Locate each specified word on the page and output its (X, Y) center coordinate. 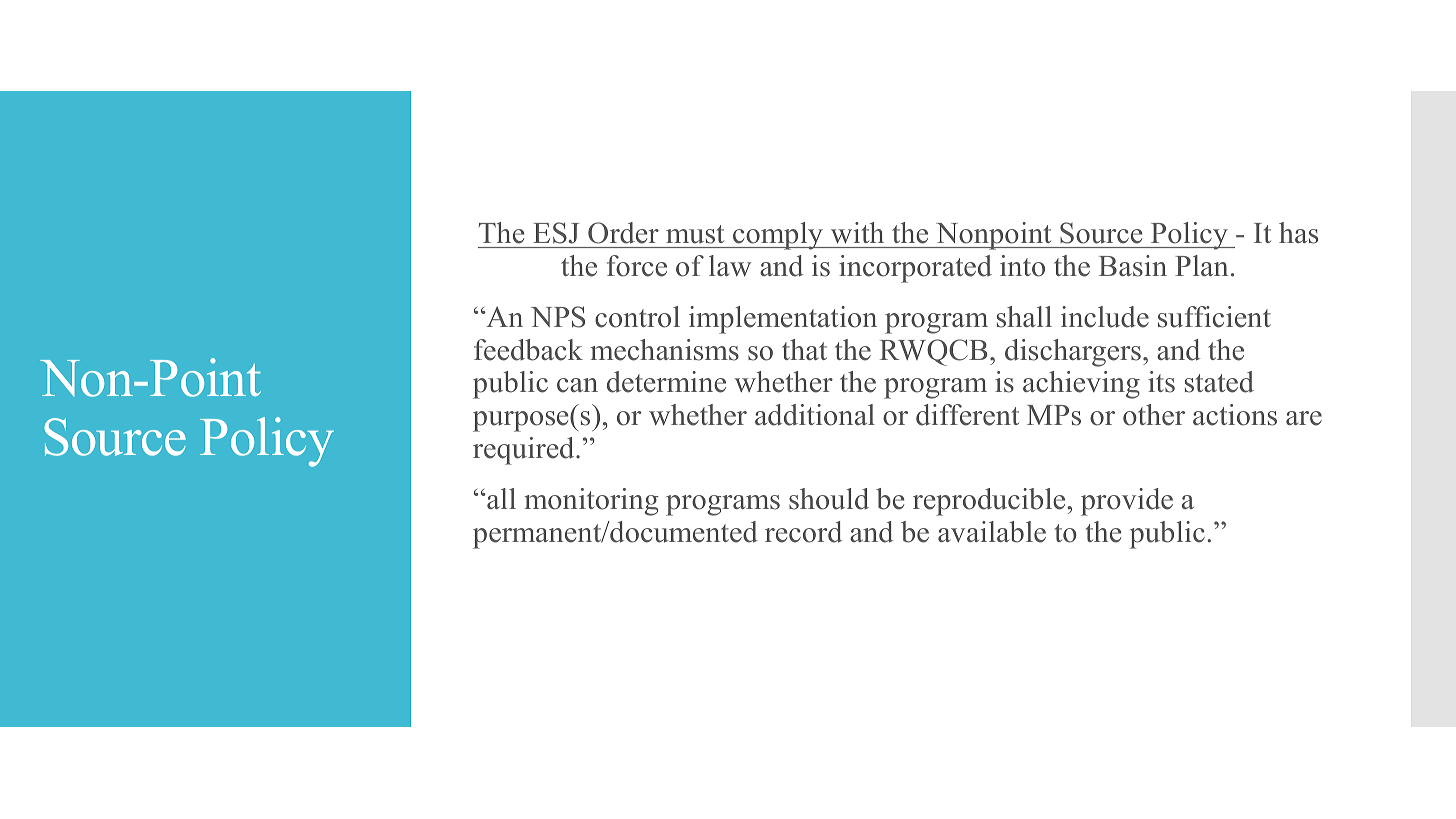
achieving (1081, 385)
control (637, 317)
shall (1024, 317)
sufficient (1214, 317)
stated (1219, 382)
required (525, 451)
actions (1235, 415)
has (1298, 233)
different (967, 415)
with (857, 232)
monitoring (591, 502)
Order (623, 233)
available (992, 532)
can (577, 385)
